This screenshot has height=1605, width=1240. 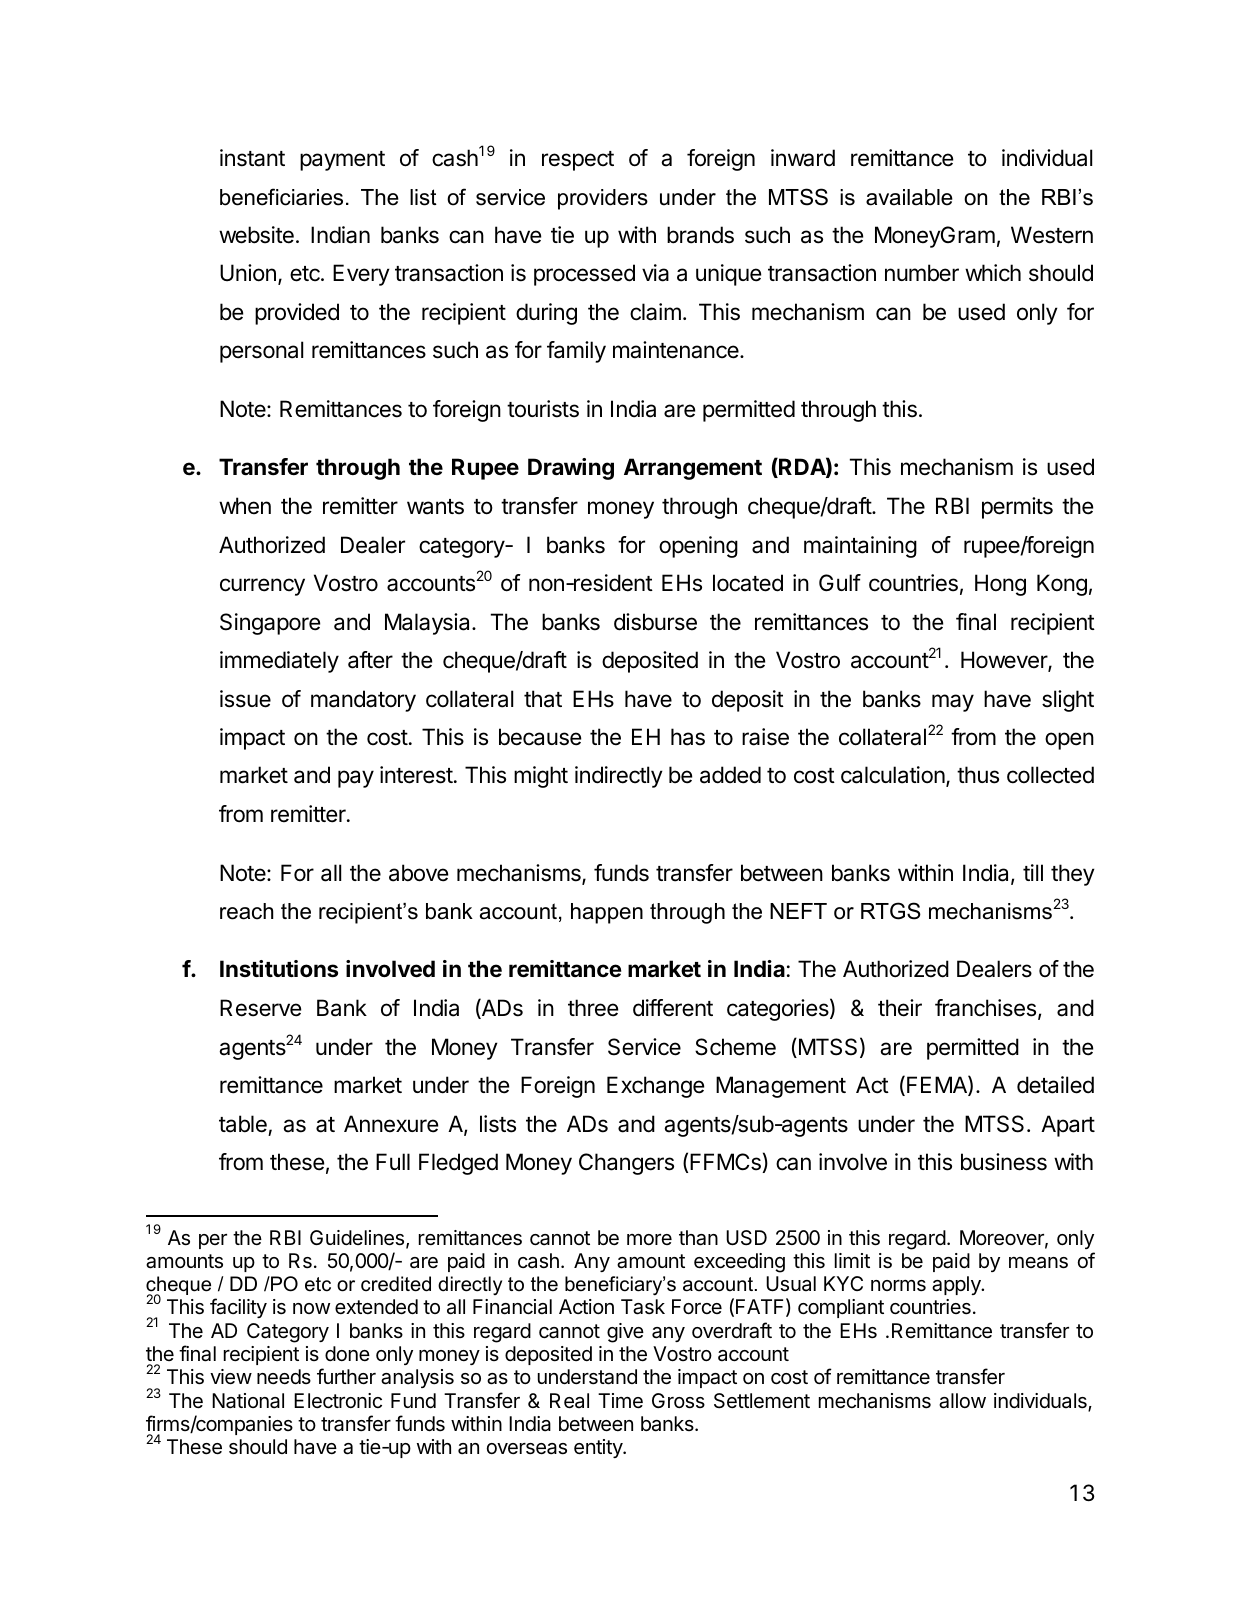 What do you see at coordinates (342, 161) in the screenshot?
I see `payment` at bounding box center [342, 161].
